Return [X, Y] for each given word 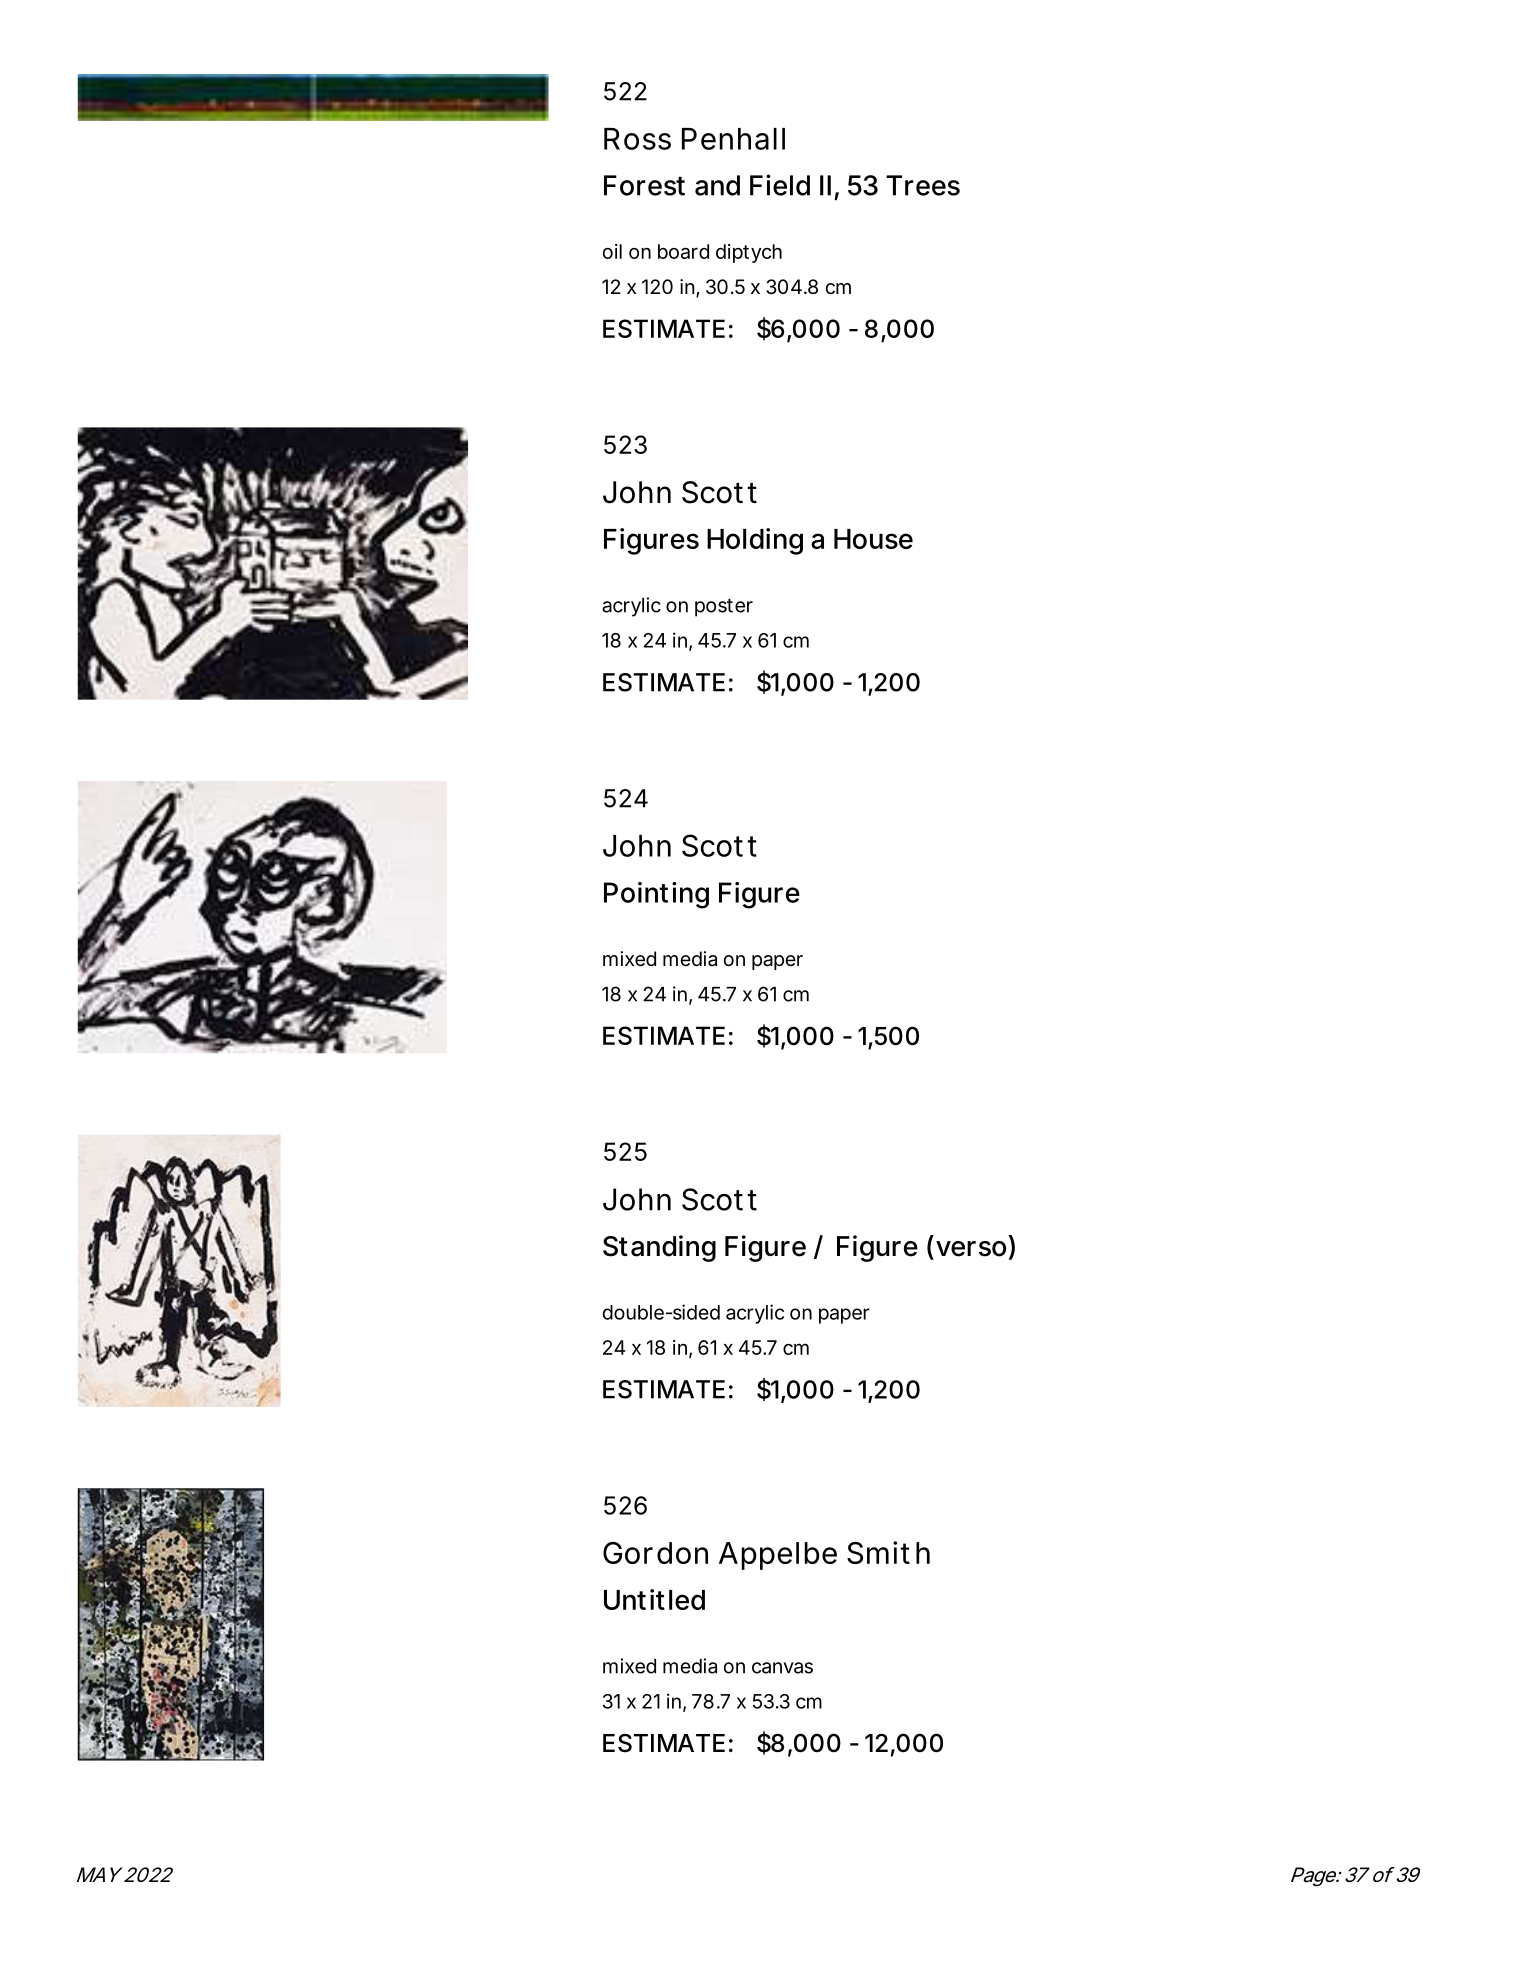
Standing [659, 1248]
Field [780, 185]
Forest [644, 185]
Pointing [656, 895]
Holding [755, 541]
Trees [923, 185]
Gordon [655, 1553]
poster [724, 608]
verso [971, 1249]
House [873, 539]
